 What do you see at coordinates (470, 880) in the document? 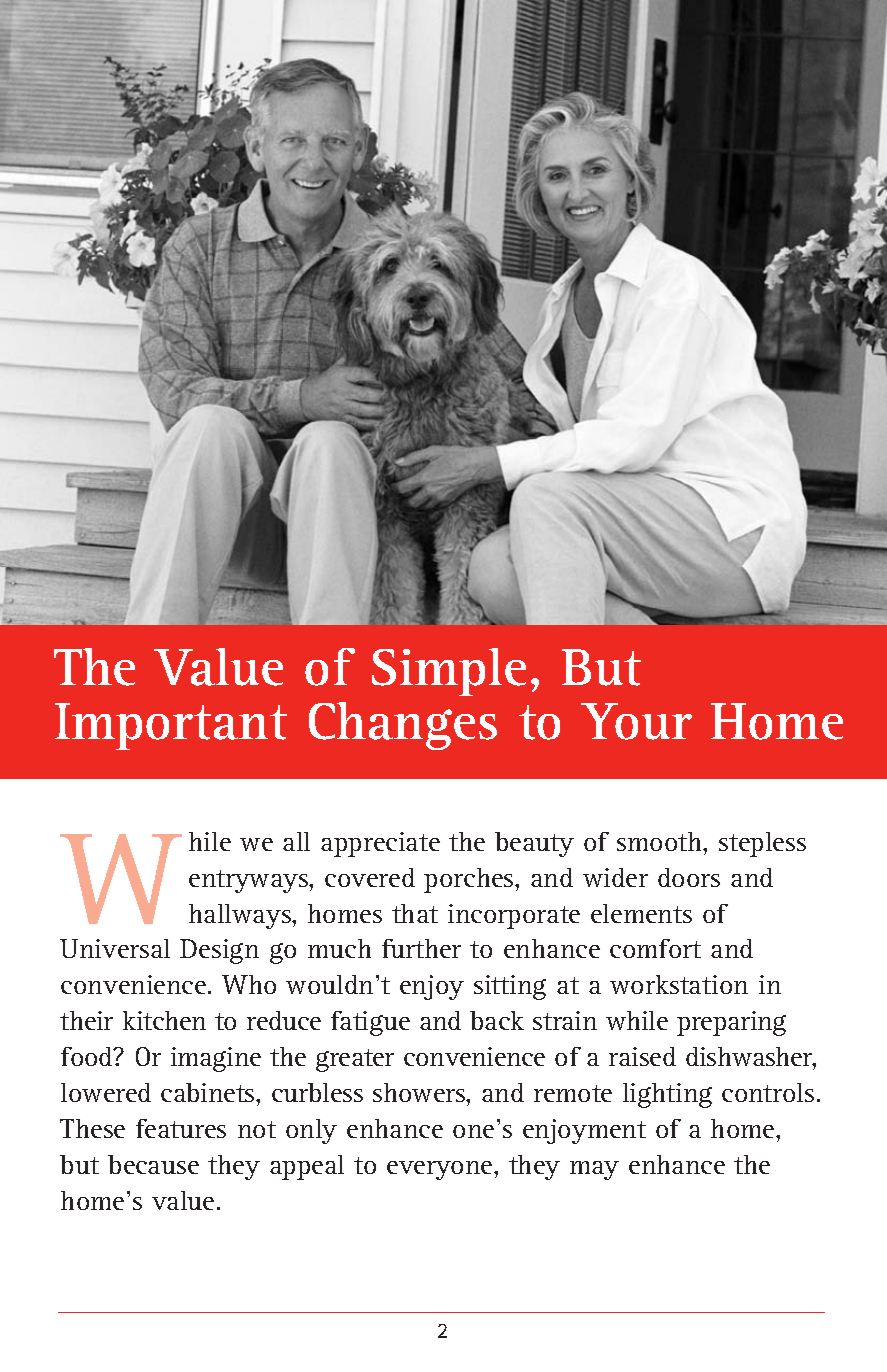
I see `porches` at bounding box center [470, 880].
